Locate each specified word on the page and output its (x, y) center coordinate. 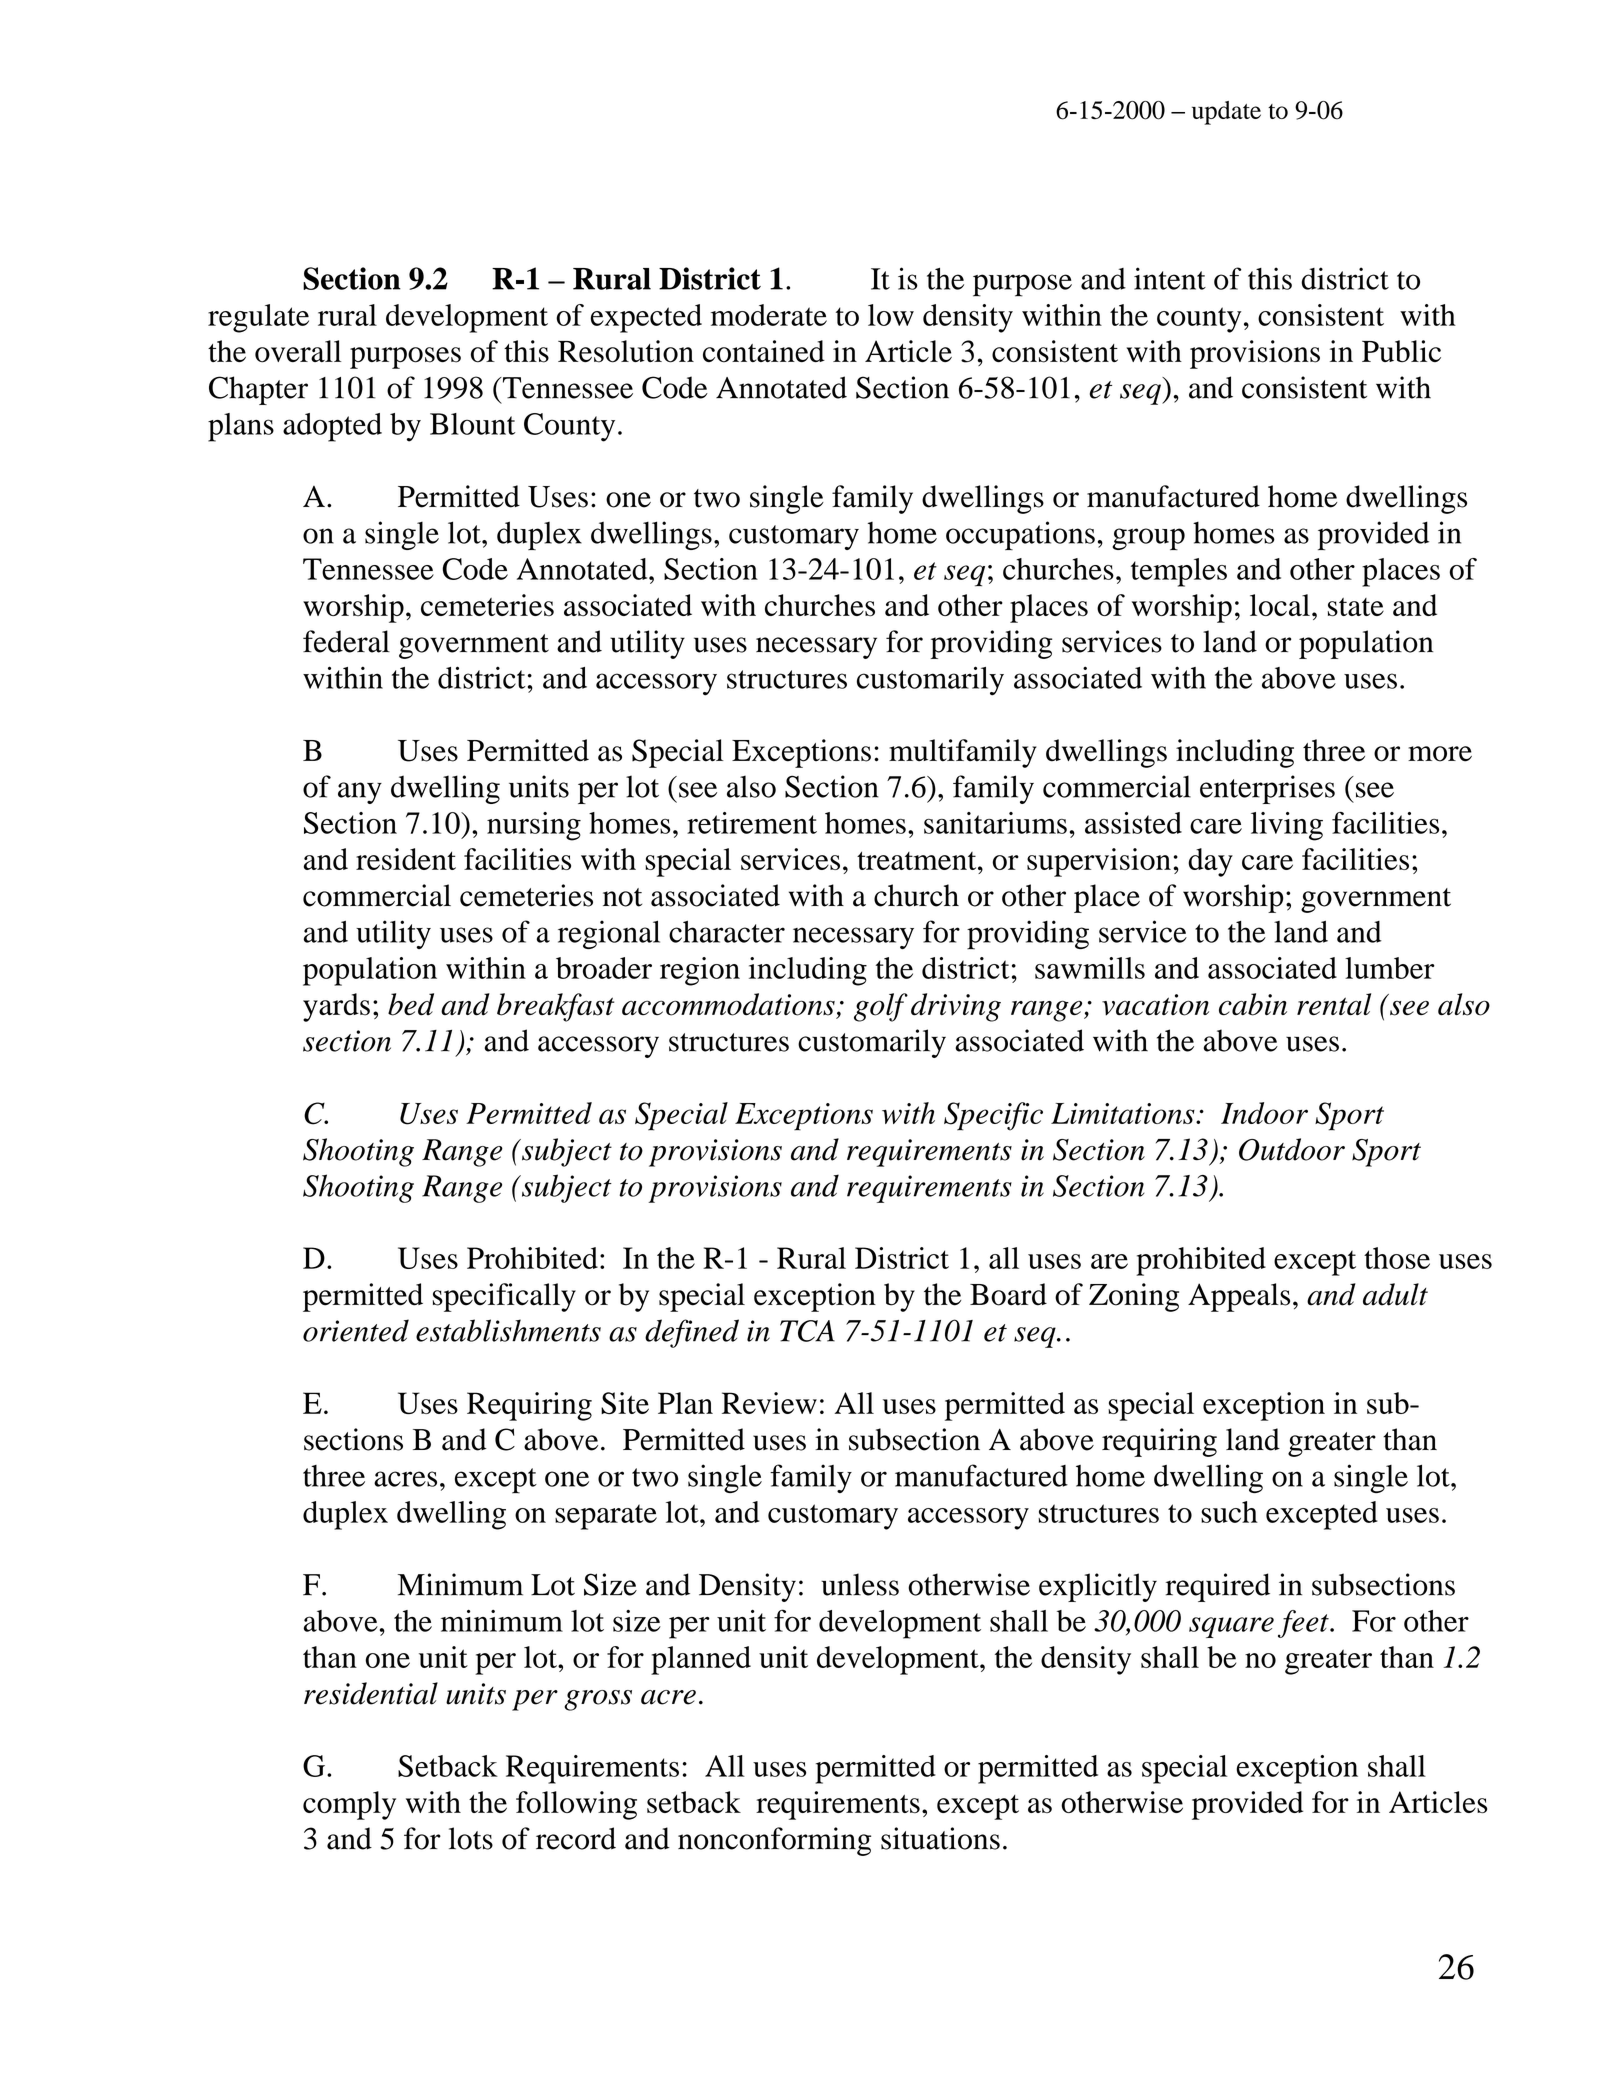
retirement (752, 823)
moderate (769, 315)
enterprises (1267, 789)
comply (349, 1805)
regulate (258, 318)
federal (346, 641)
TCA (807, 1331)
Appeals (1239, 1297)
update (1226, 113)
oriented (356, 1330)
